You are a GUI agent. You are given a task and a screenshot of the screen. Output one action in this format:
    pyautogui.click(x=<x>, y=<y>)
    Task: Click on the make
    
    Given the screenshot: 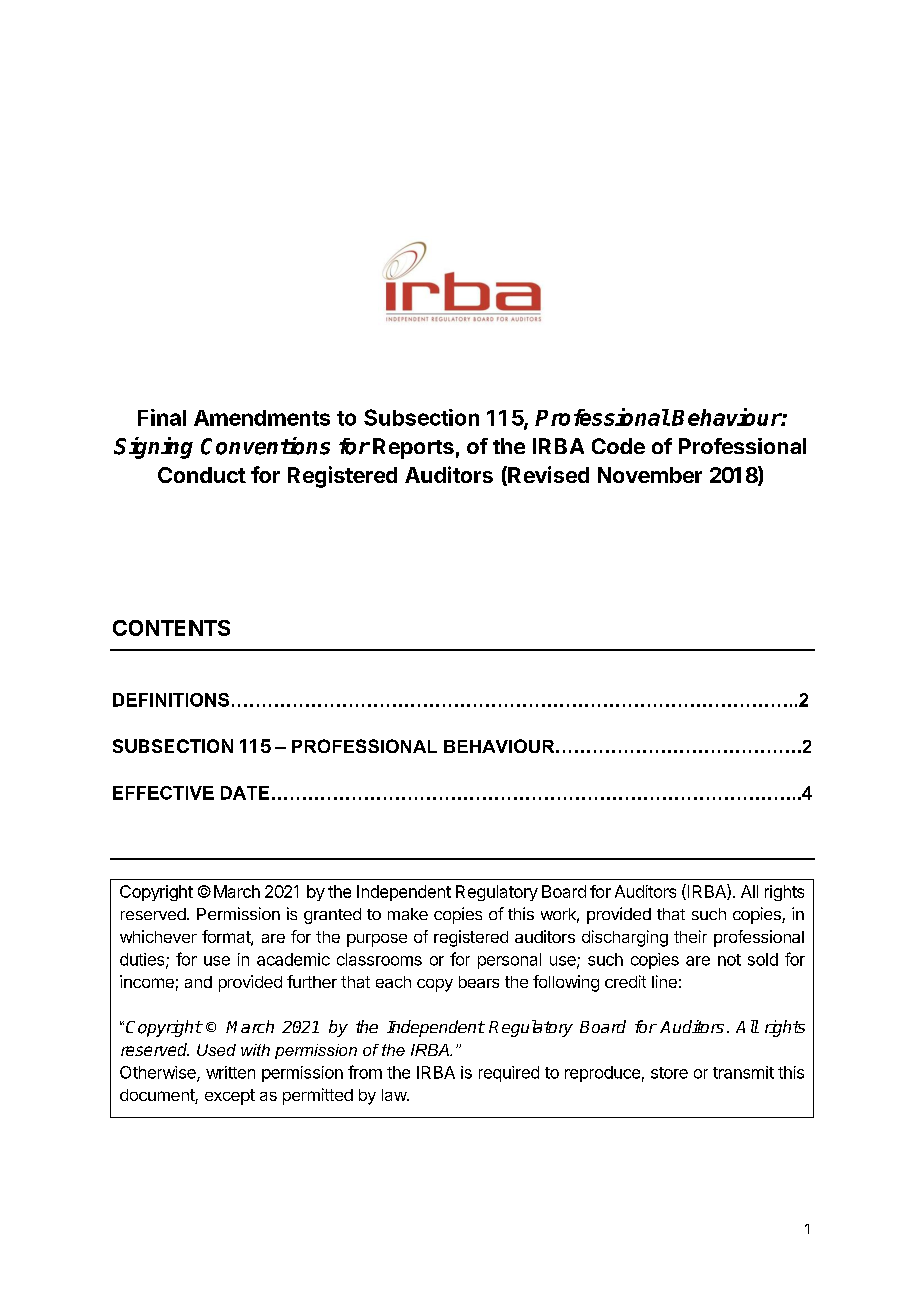 What is the action you would take?
    pyautogui.click(x=408, y=914)
